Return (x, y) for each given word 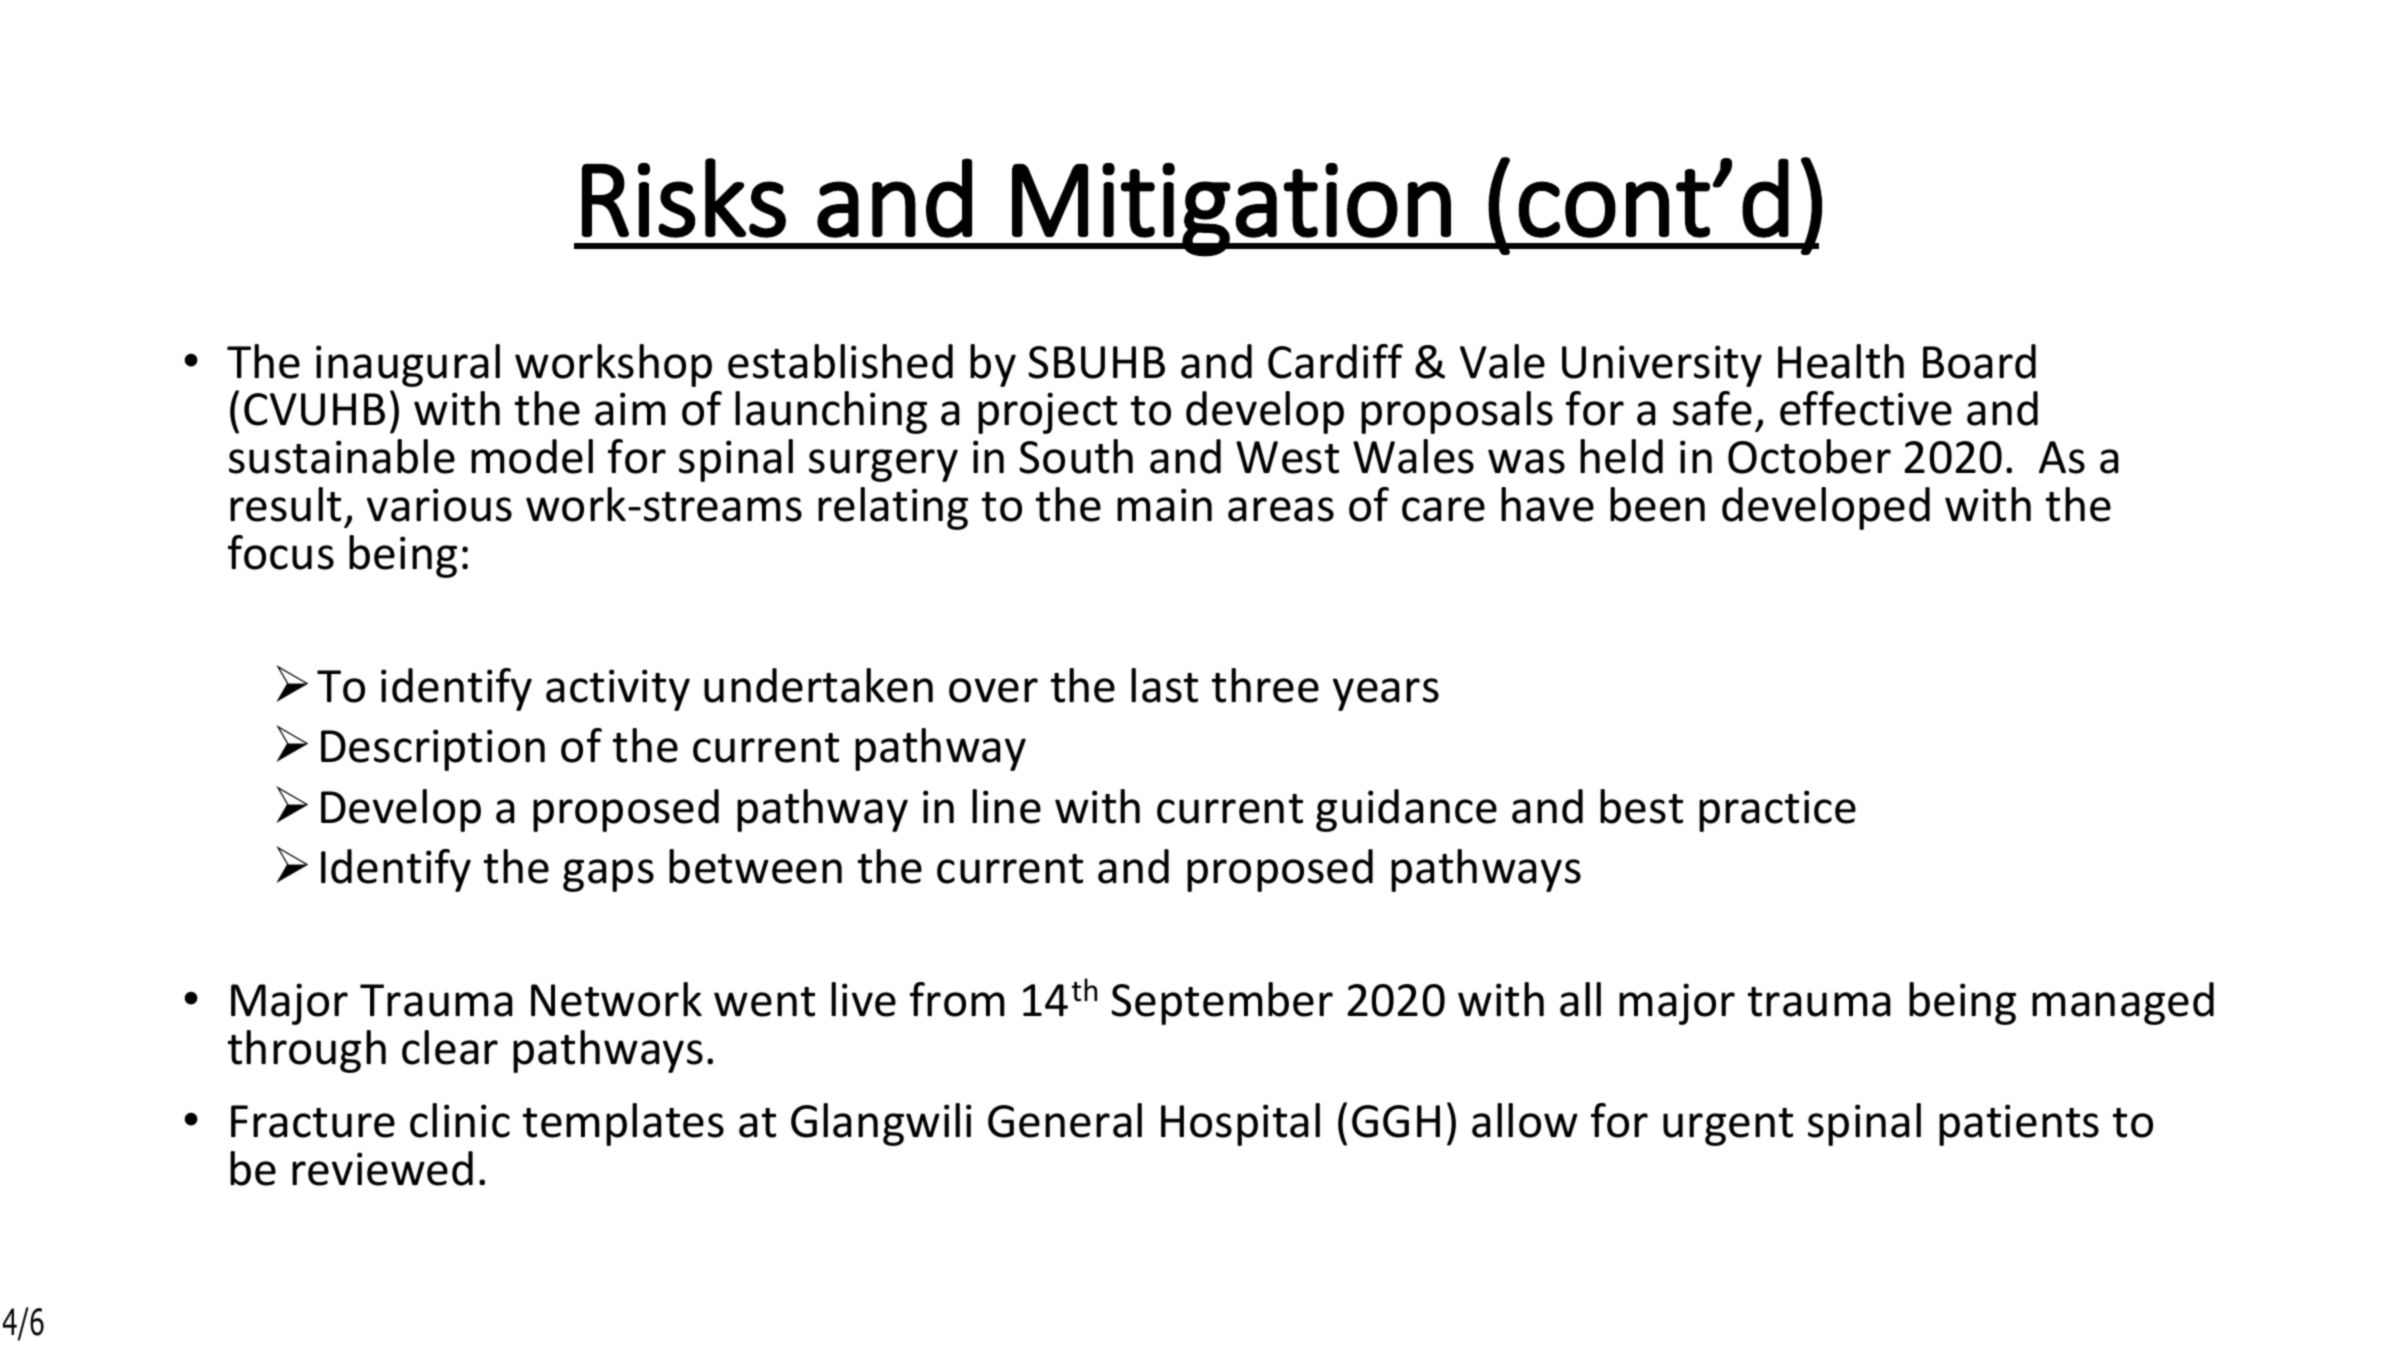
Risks (684, 198)
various (439, 505)
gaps (608, 875)
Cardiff (1335, 361)
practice (1777, 811)
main (1164, 505)
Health (1841, 361)
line (1006, 806)
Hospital (1240, 1124)
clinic (460, 1120)
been (1657, 504)
